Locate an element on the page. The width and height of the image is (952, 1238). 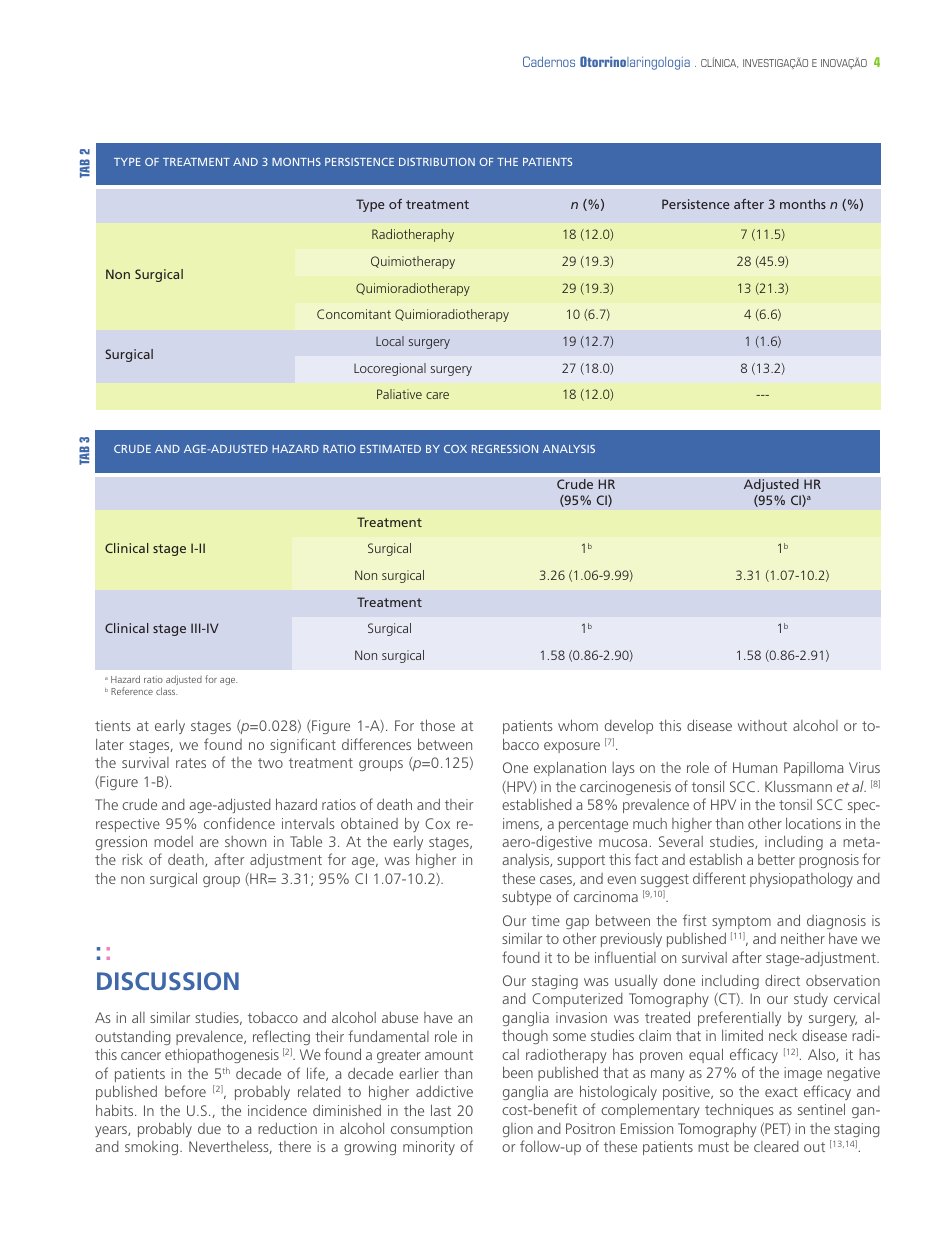
without is located at coordinates (762, 725).
